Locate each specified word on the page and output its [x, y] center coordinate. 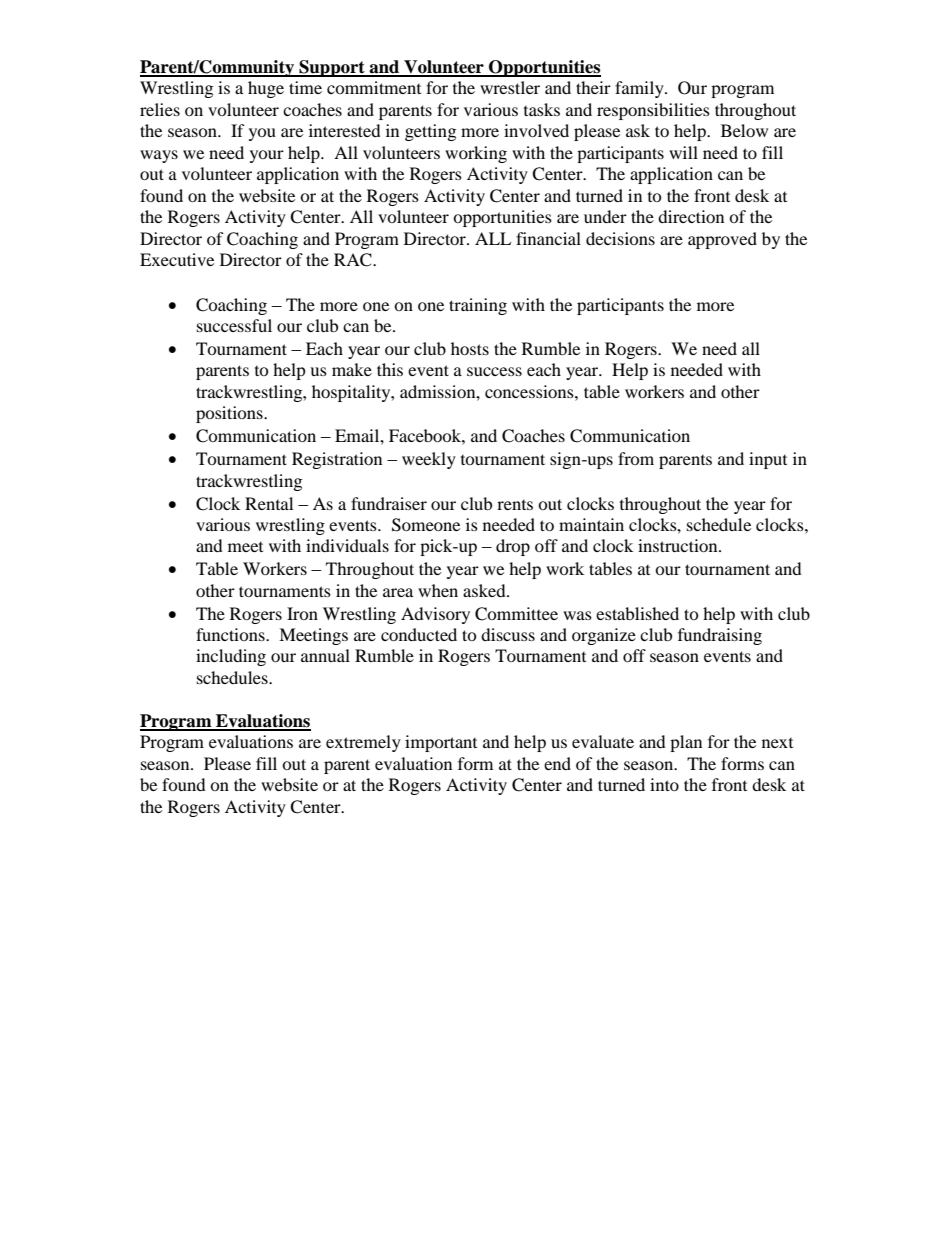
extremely [363, 743]
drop [513, 547]
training [478, 306]
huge [266, 89]
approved [722, 240]
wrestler [510, 87]
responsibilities [653, 111]
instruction [679, 545]
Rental [269, 503]
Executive [177, 259]
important [441, 743]
